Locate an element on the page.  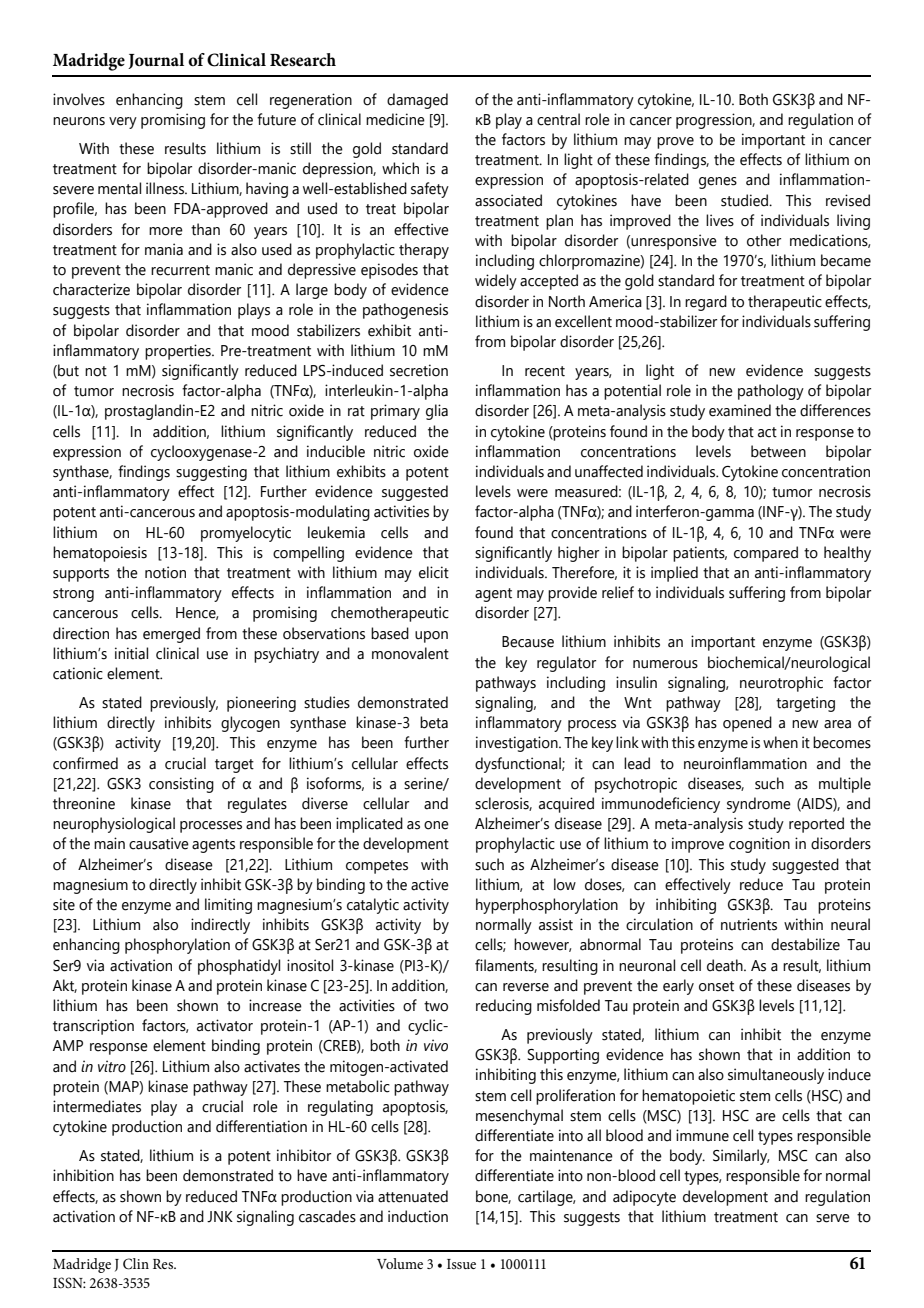
differentiation is located at coordinates (261, 1126).
